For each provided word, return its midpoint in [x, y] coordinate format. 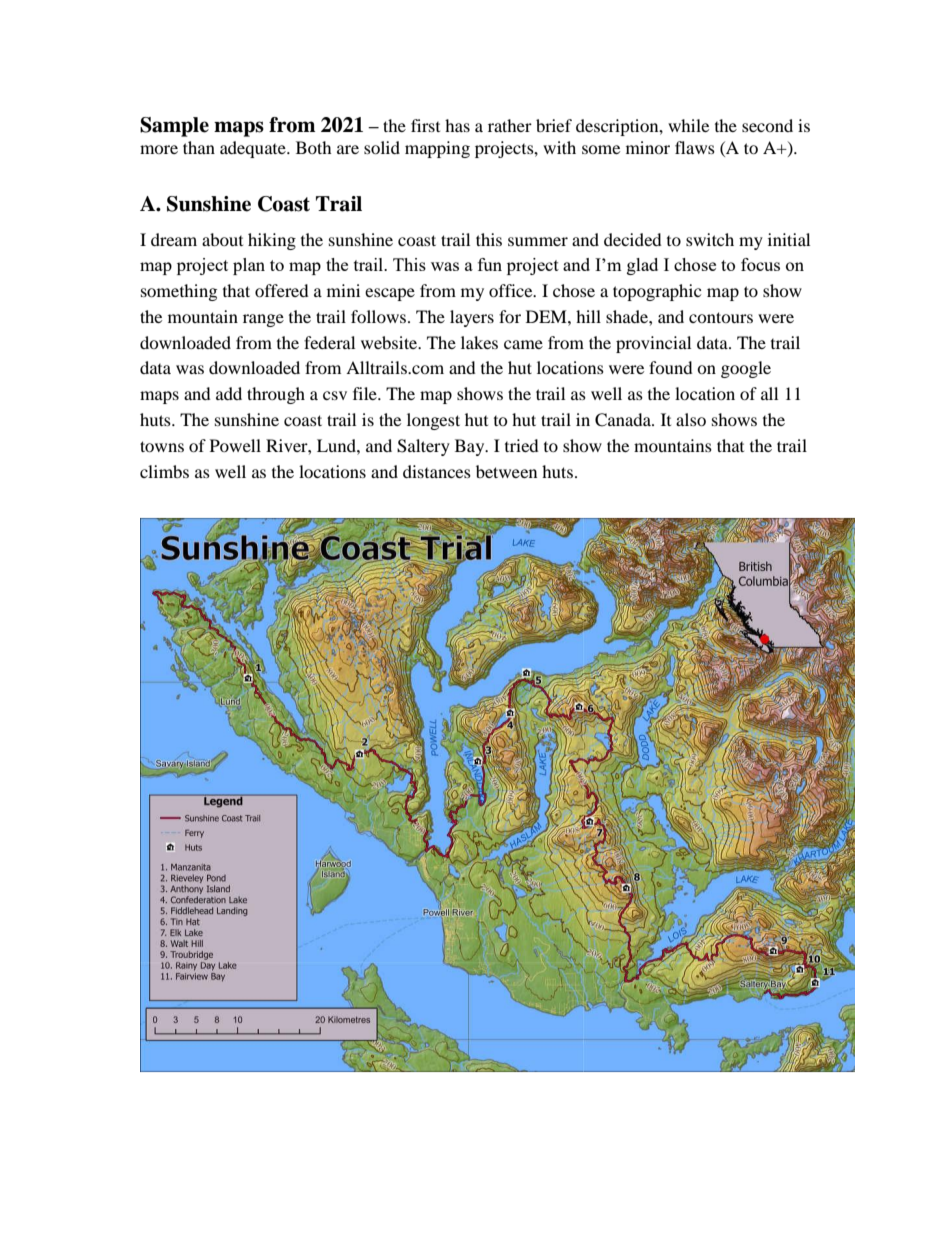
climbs [164, 471]
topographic [657, 292]
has [457, 125]
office [512, 290]
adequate [254, 149]
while [688, 125]
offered [282, 290]
